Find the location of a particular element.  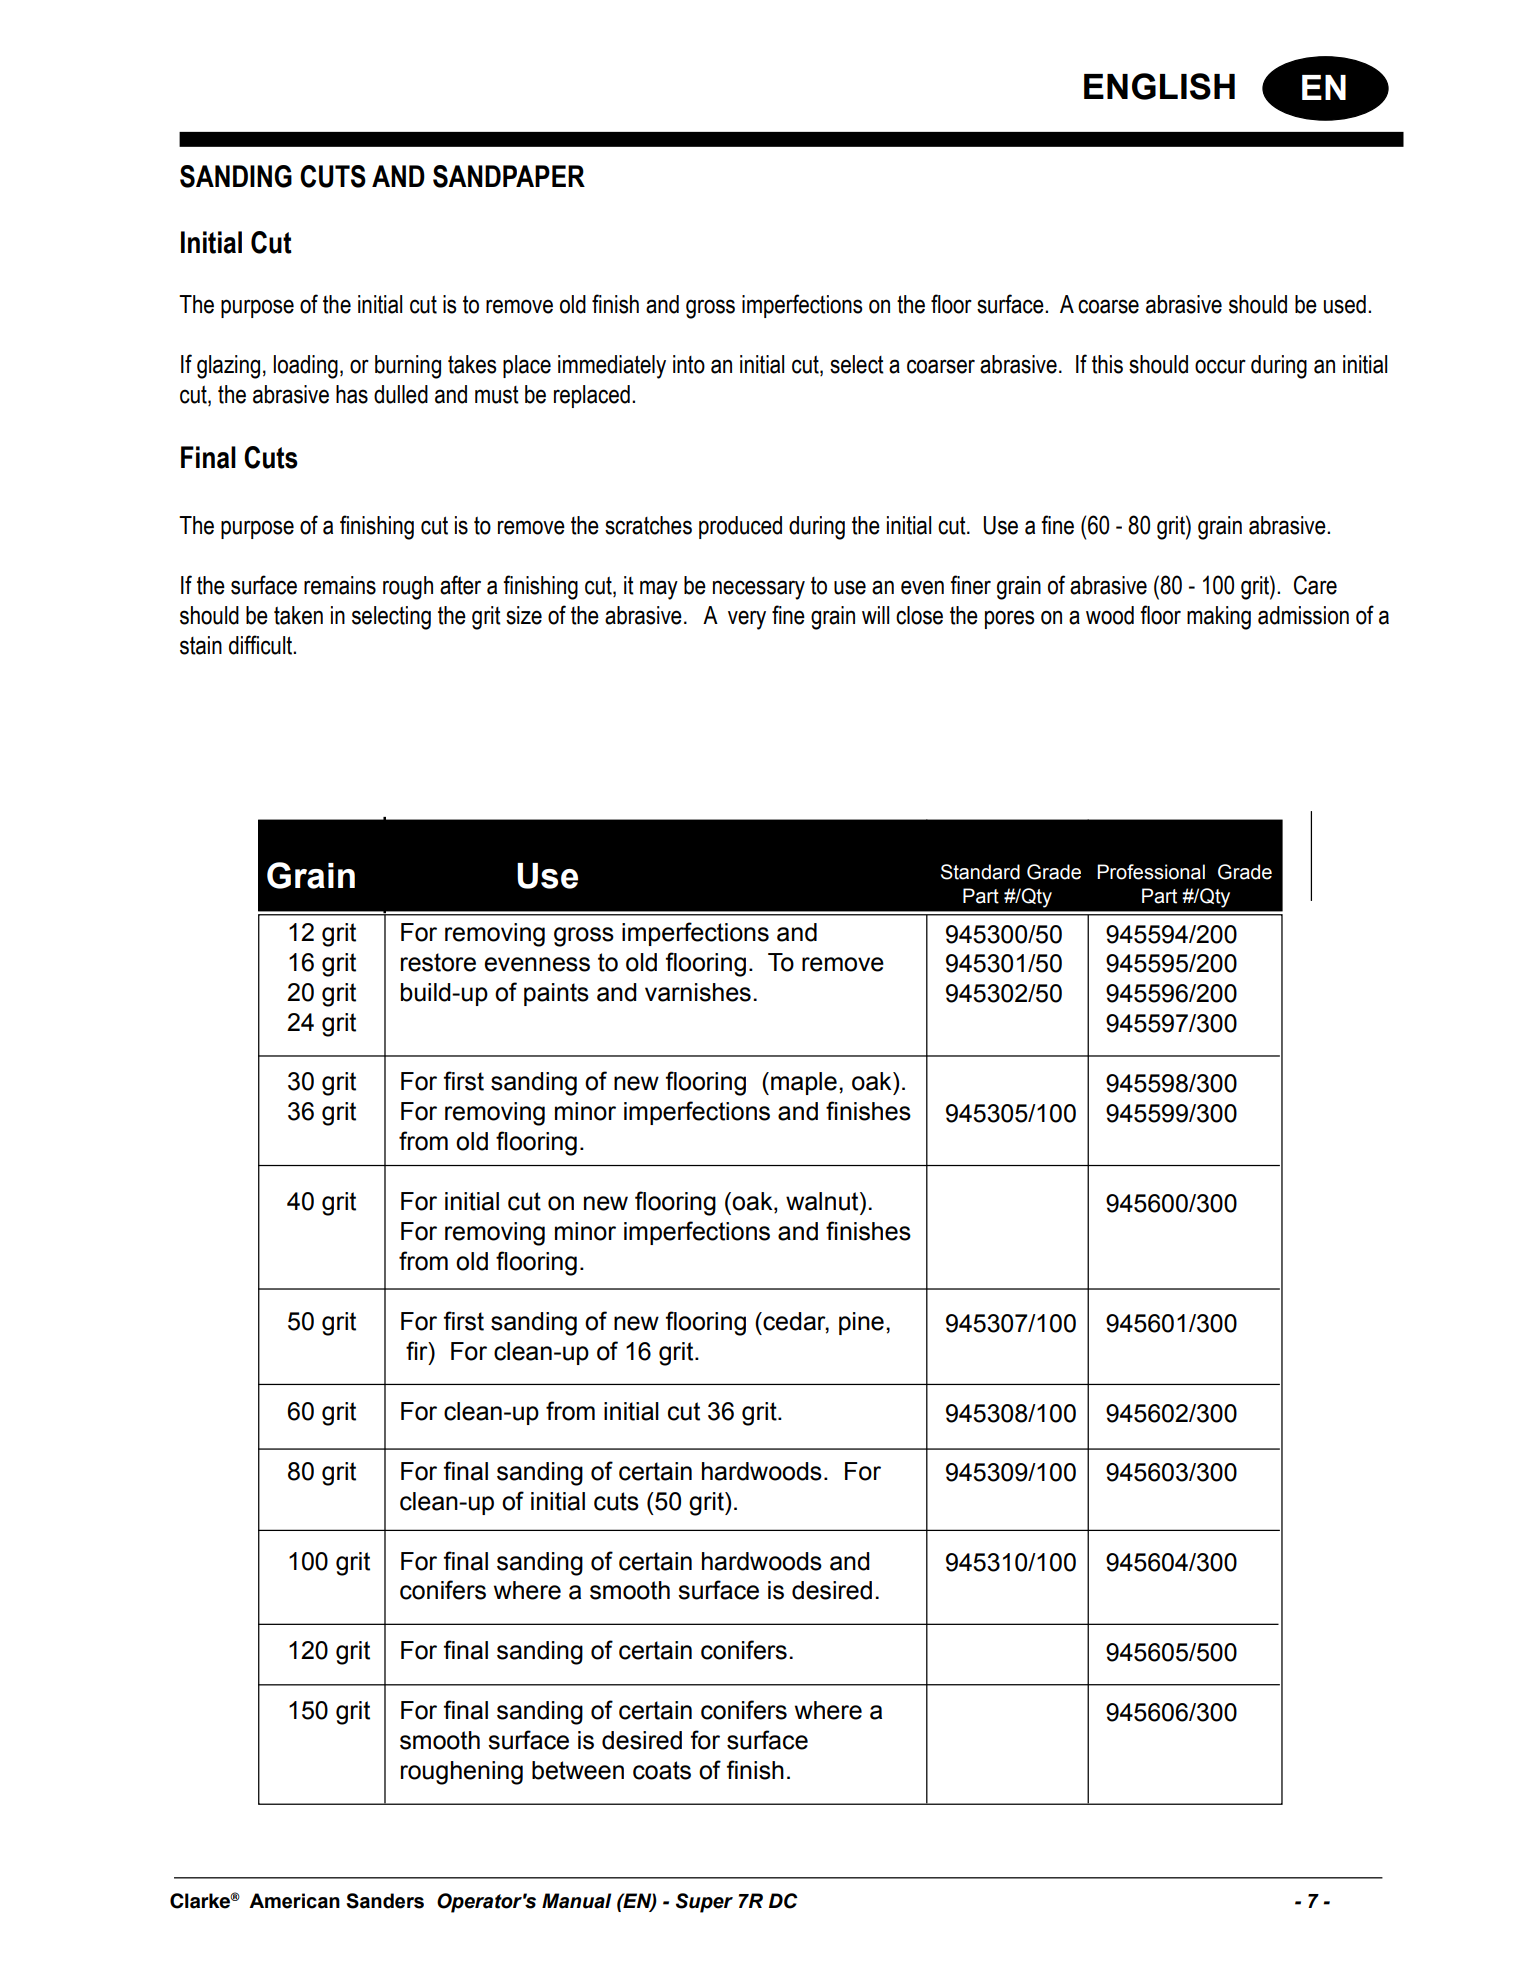

restore is located at coordinates (438, 962).
